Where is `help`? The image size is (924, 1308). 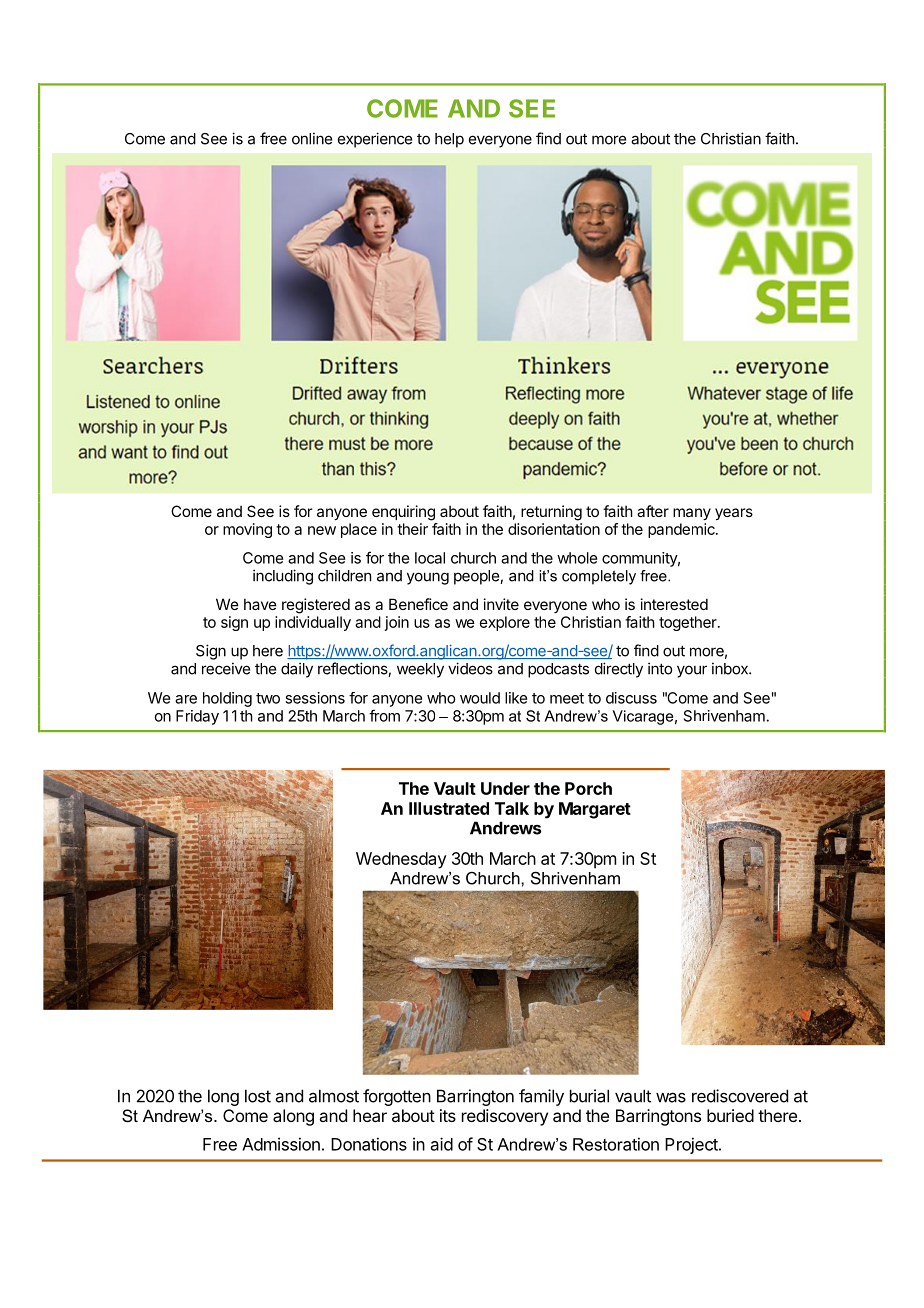
help is located at coordinates (449, 140).
